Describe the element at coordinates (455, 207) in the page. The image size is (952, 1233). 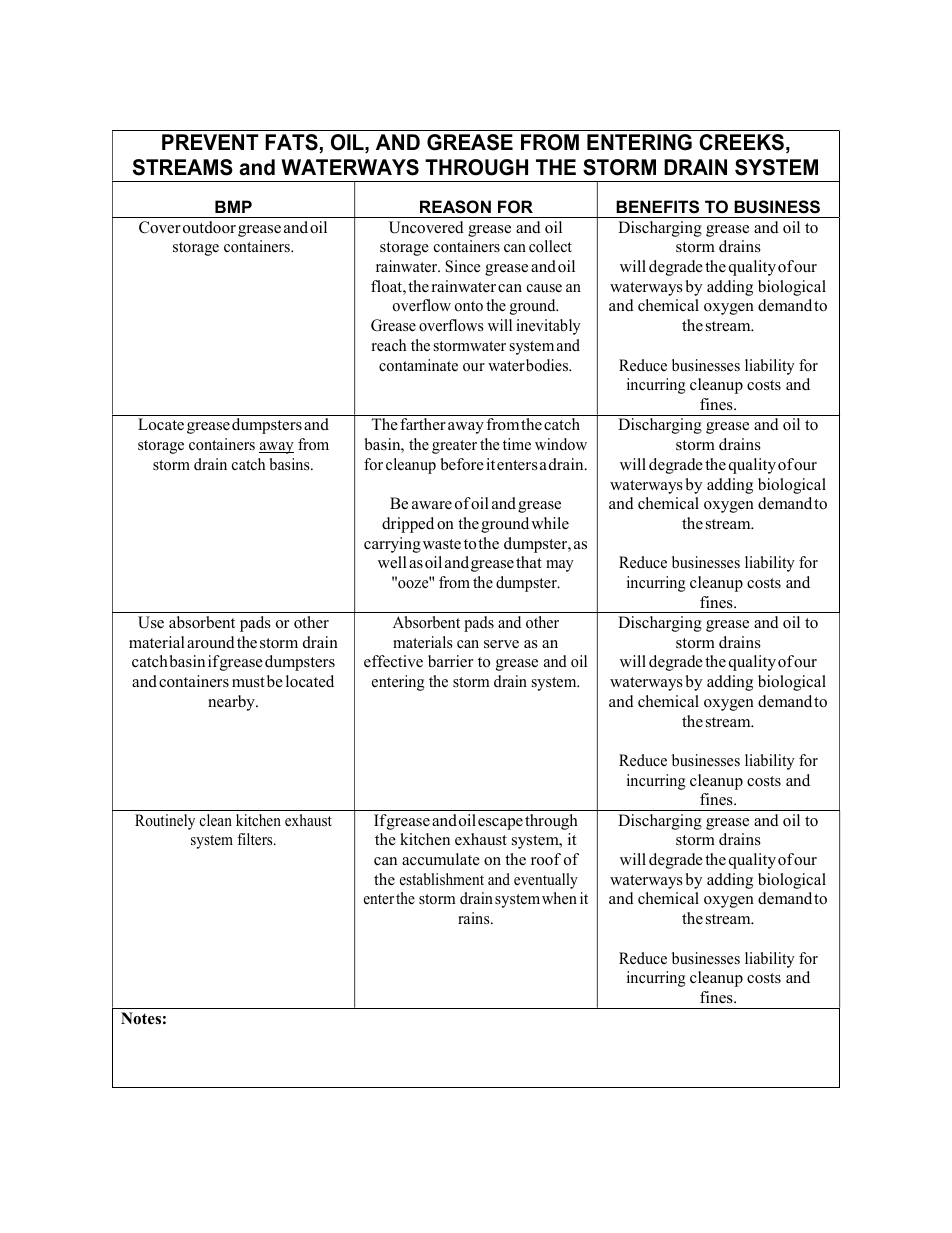
I see `REASON` at that location.
